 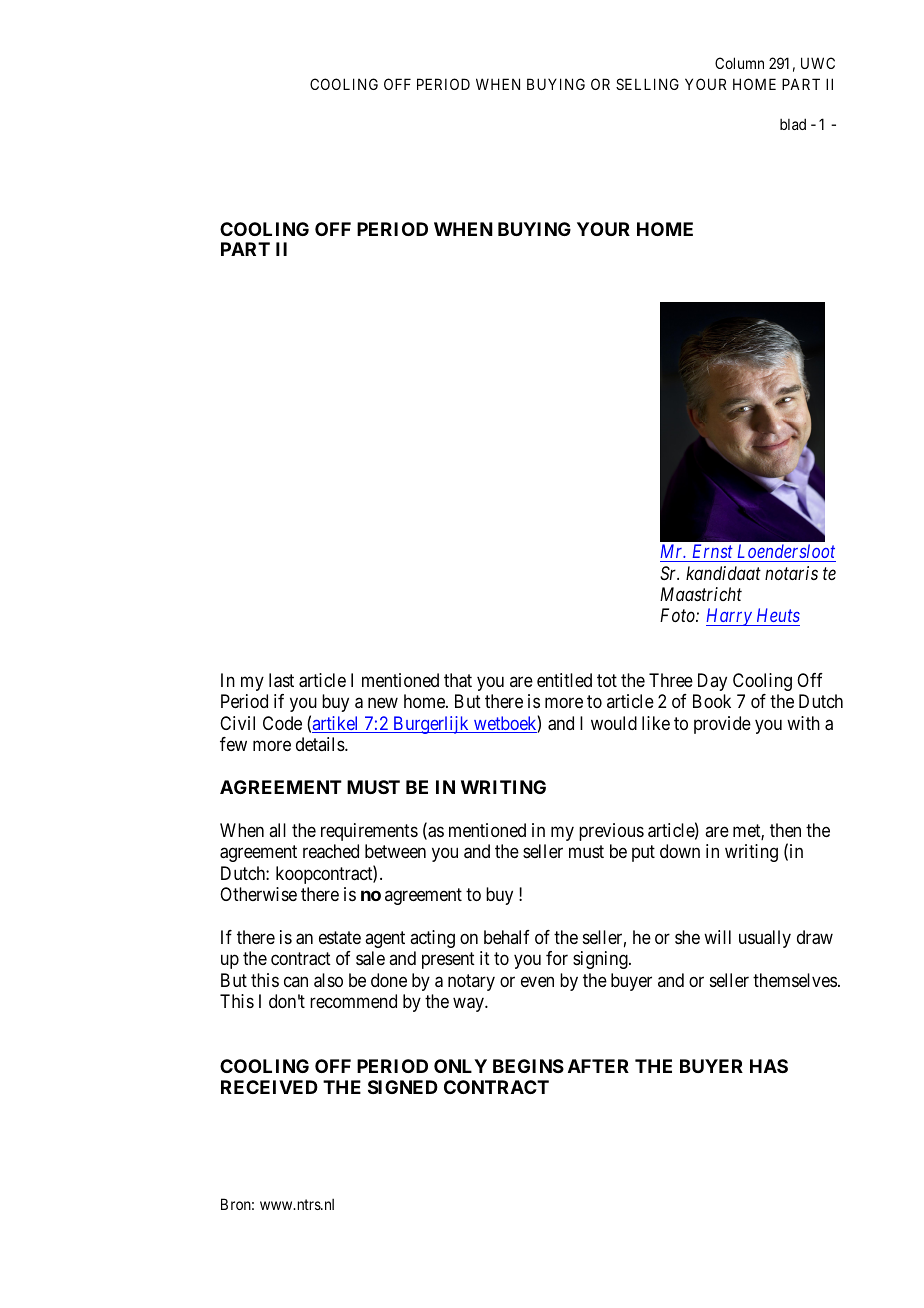 What do you see at coordinates (713, 551) in the screenshot?
I see `Ernst` at bounding box center [713, 551].
